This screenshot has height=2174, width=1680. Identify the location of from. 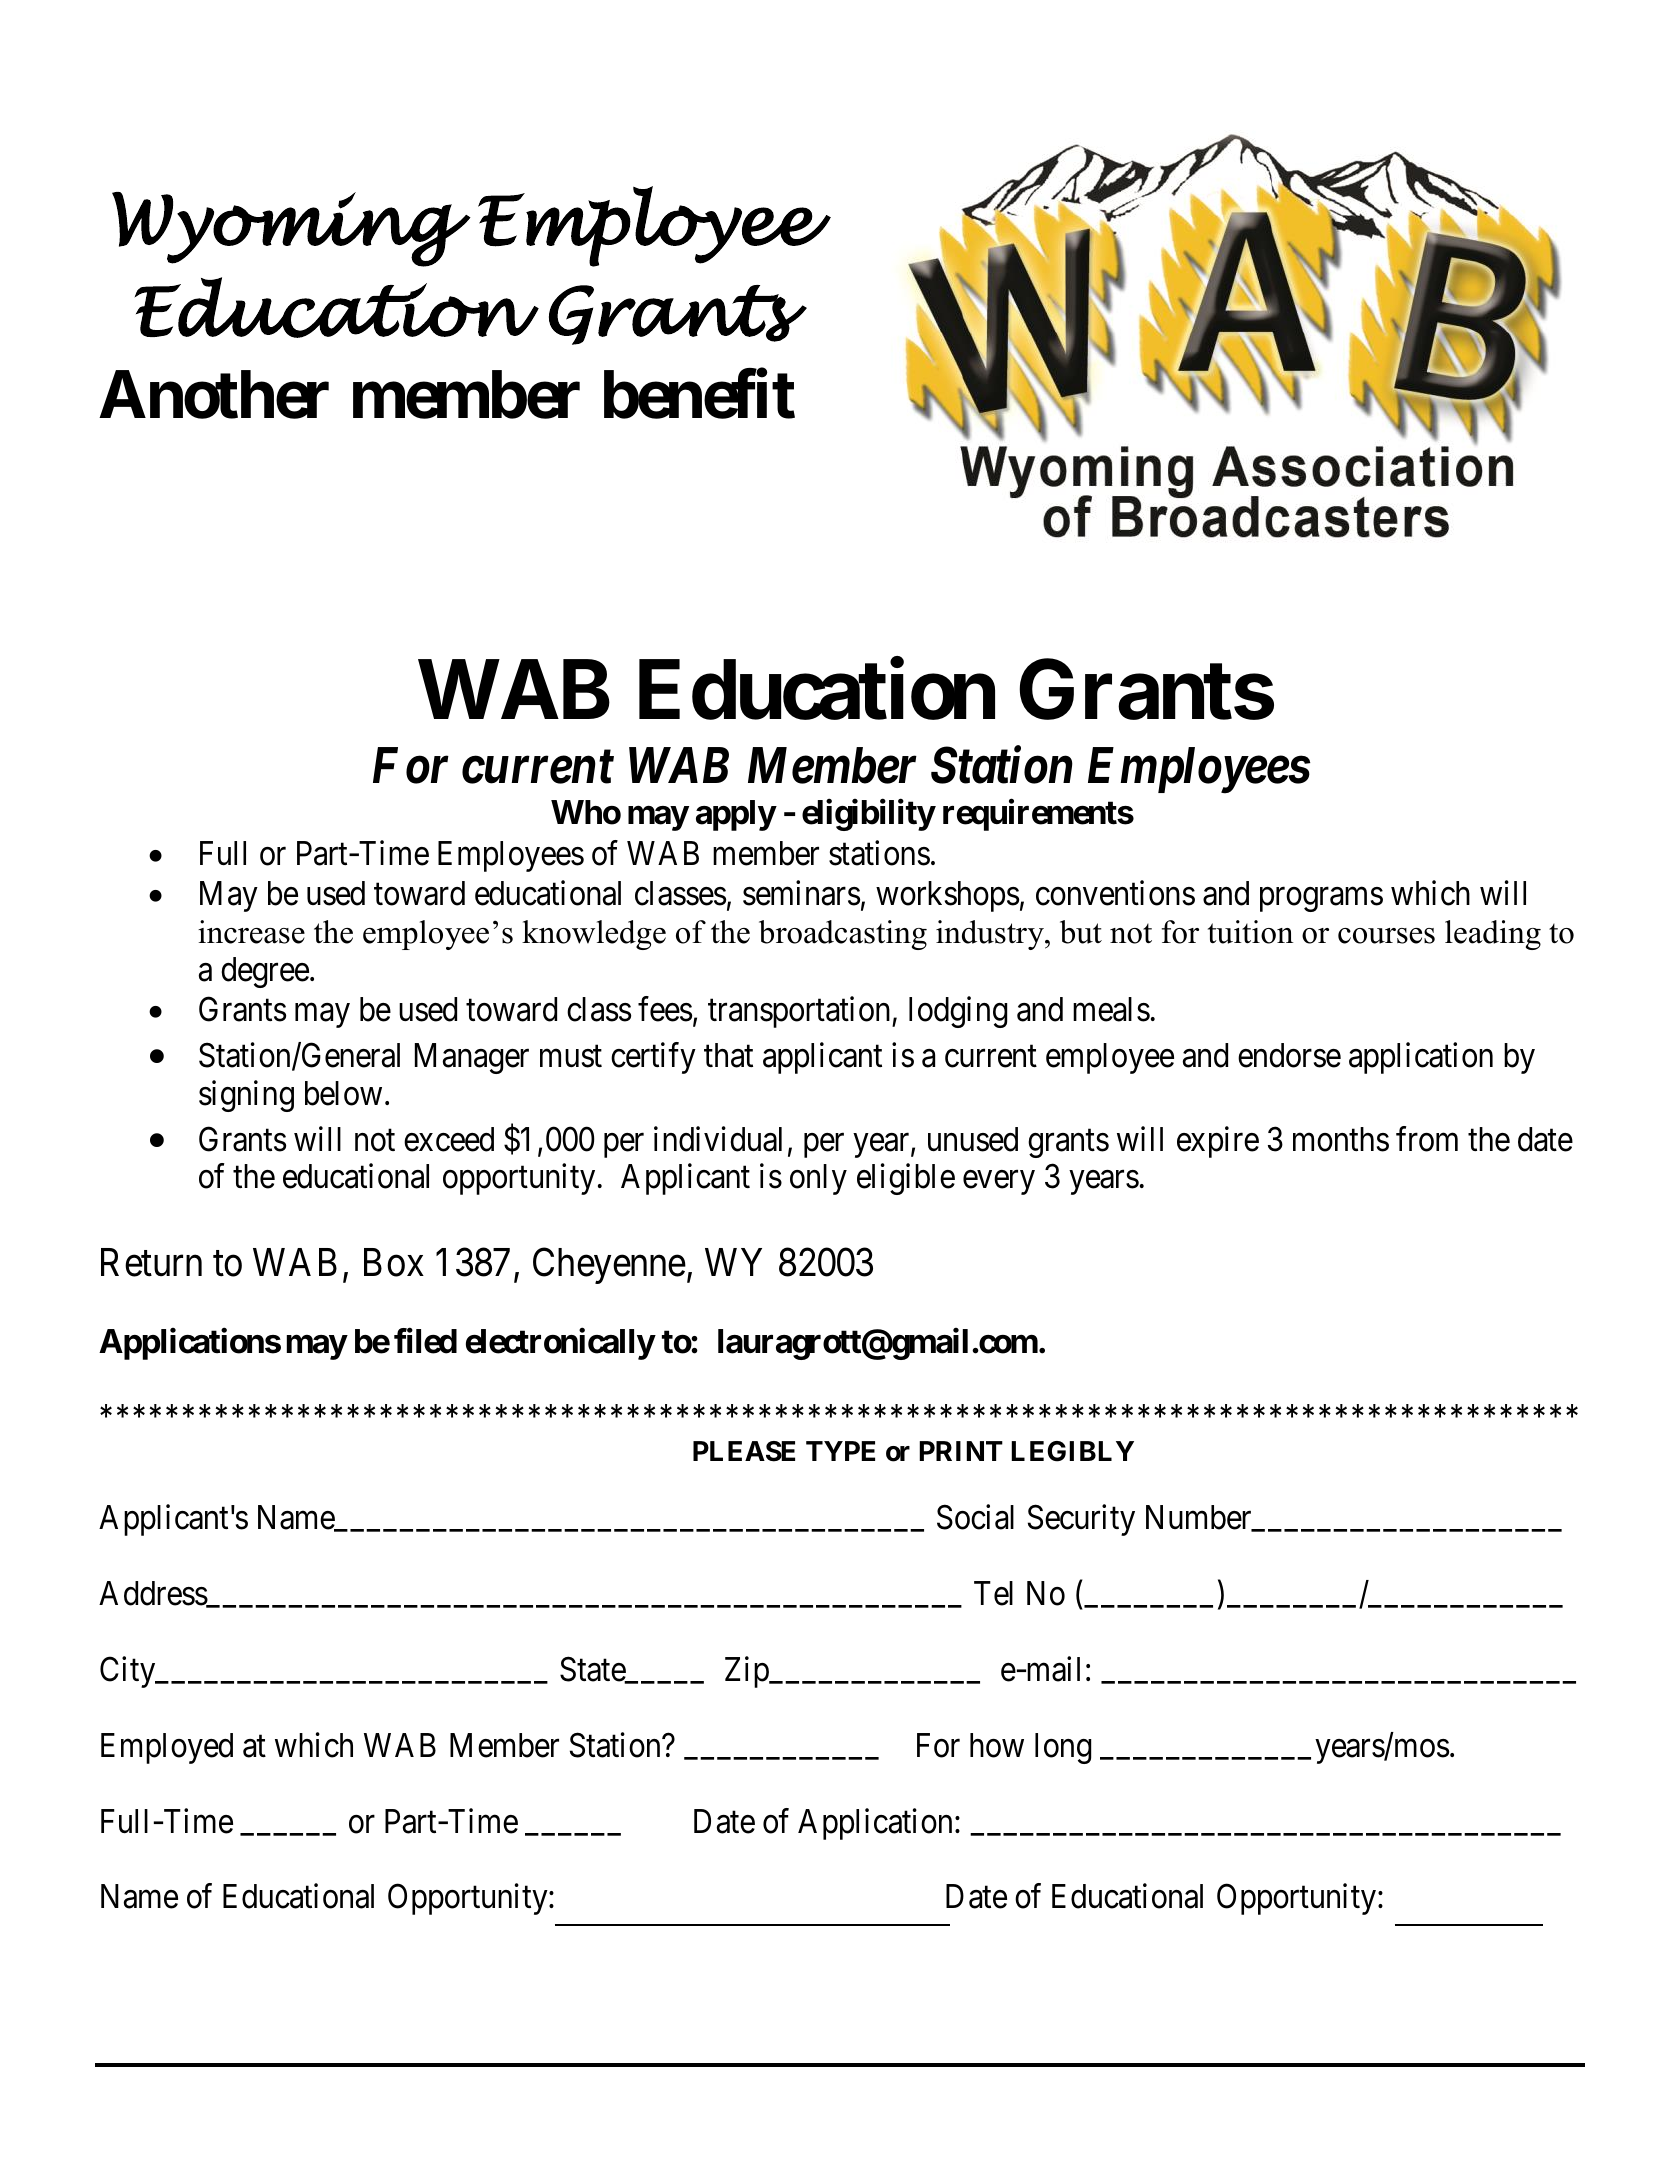
(1427, 1139).
